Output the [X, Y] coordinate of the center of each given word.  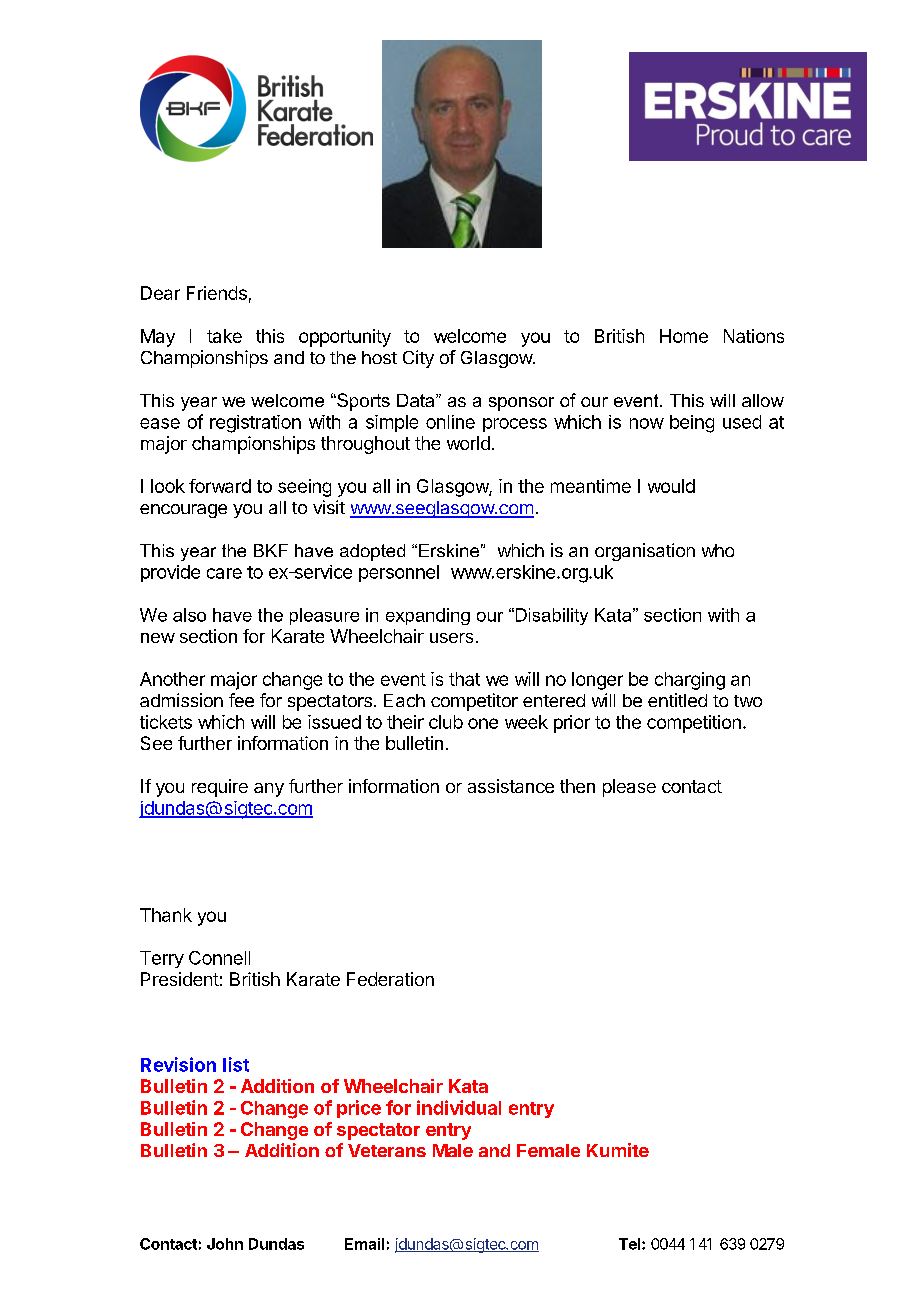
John [225, 1244]
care [224, 573]
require [220, 788]
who [718, 550]
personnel [399, 573]
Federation [390, 979]
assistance [511, 786]
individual [459, 1107]
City [418, 359]
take [224, 336]
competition [694, 724]
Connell [219, 958]
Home [684, 336]
